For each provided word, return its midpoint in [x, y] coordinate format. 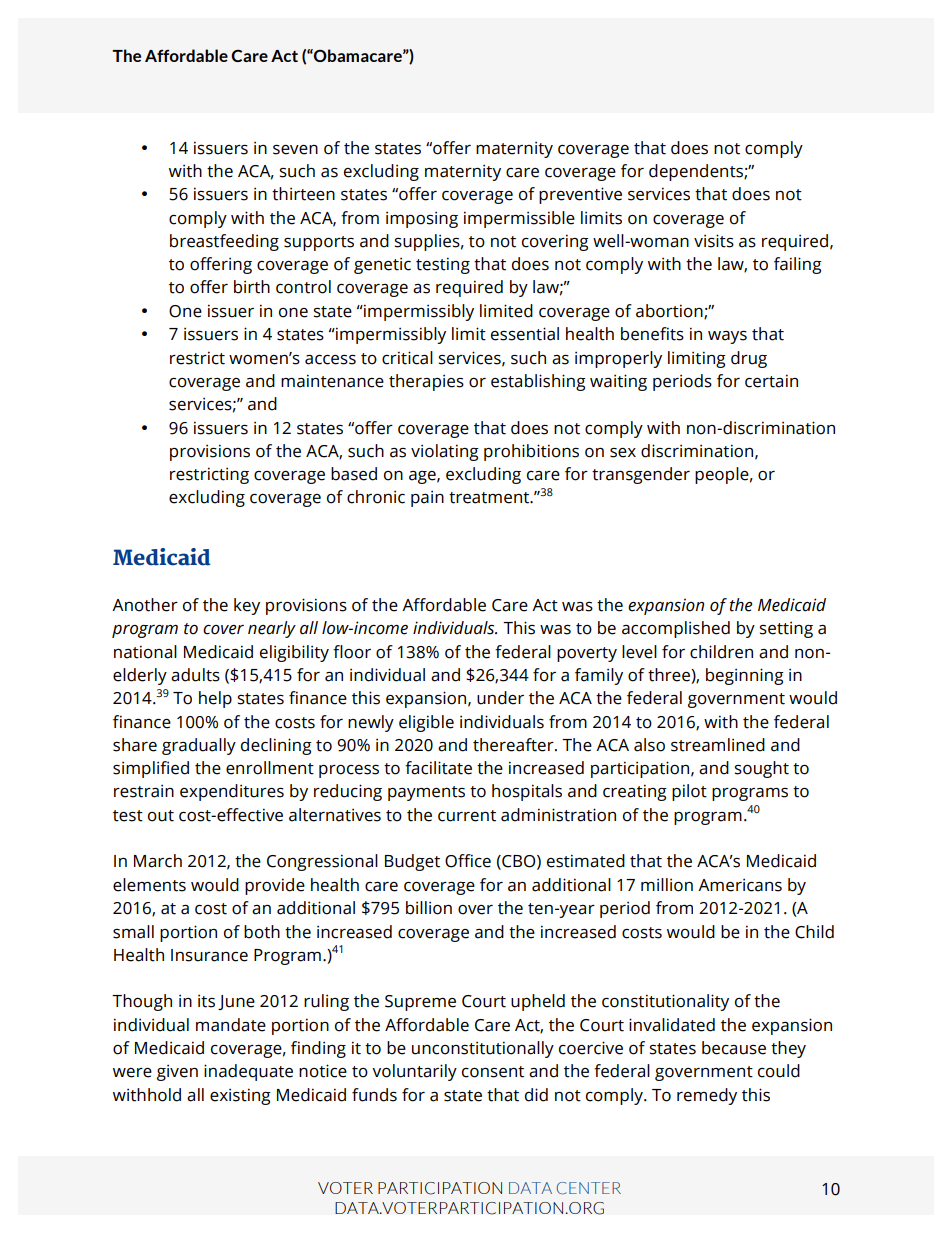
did [536, 1095]
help [215, 699]
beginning [745, 676]
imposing [422, 219]
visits [714, 241]
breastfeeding [224, 242]
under [500, 698]
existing [240, 1096]
